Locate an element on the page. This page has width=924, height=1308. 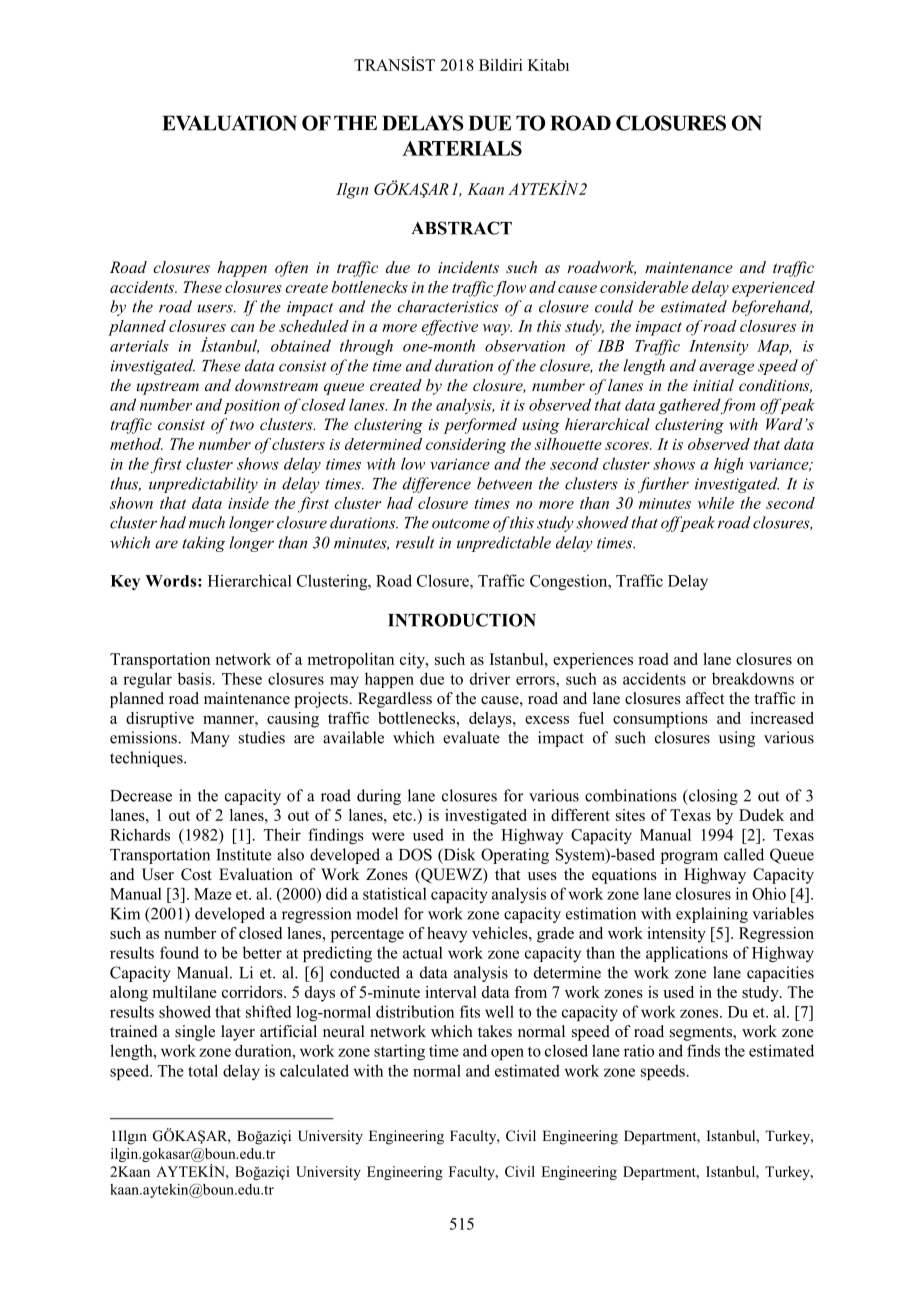
incidents is located at coordinates (468, 267).
